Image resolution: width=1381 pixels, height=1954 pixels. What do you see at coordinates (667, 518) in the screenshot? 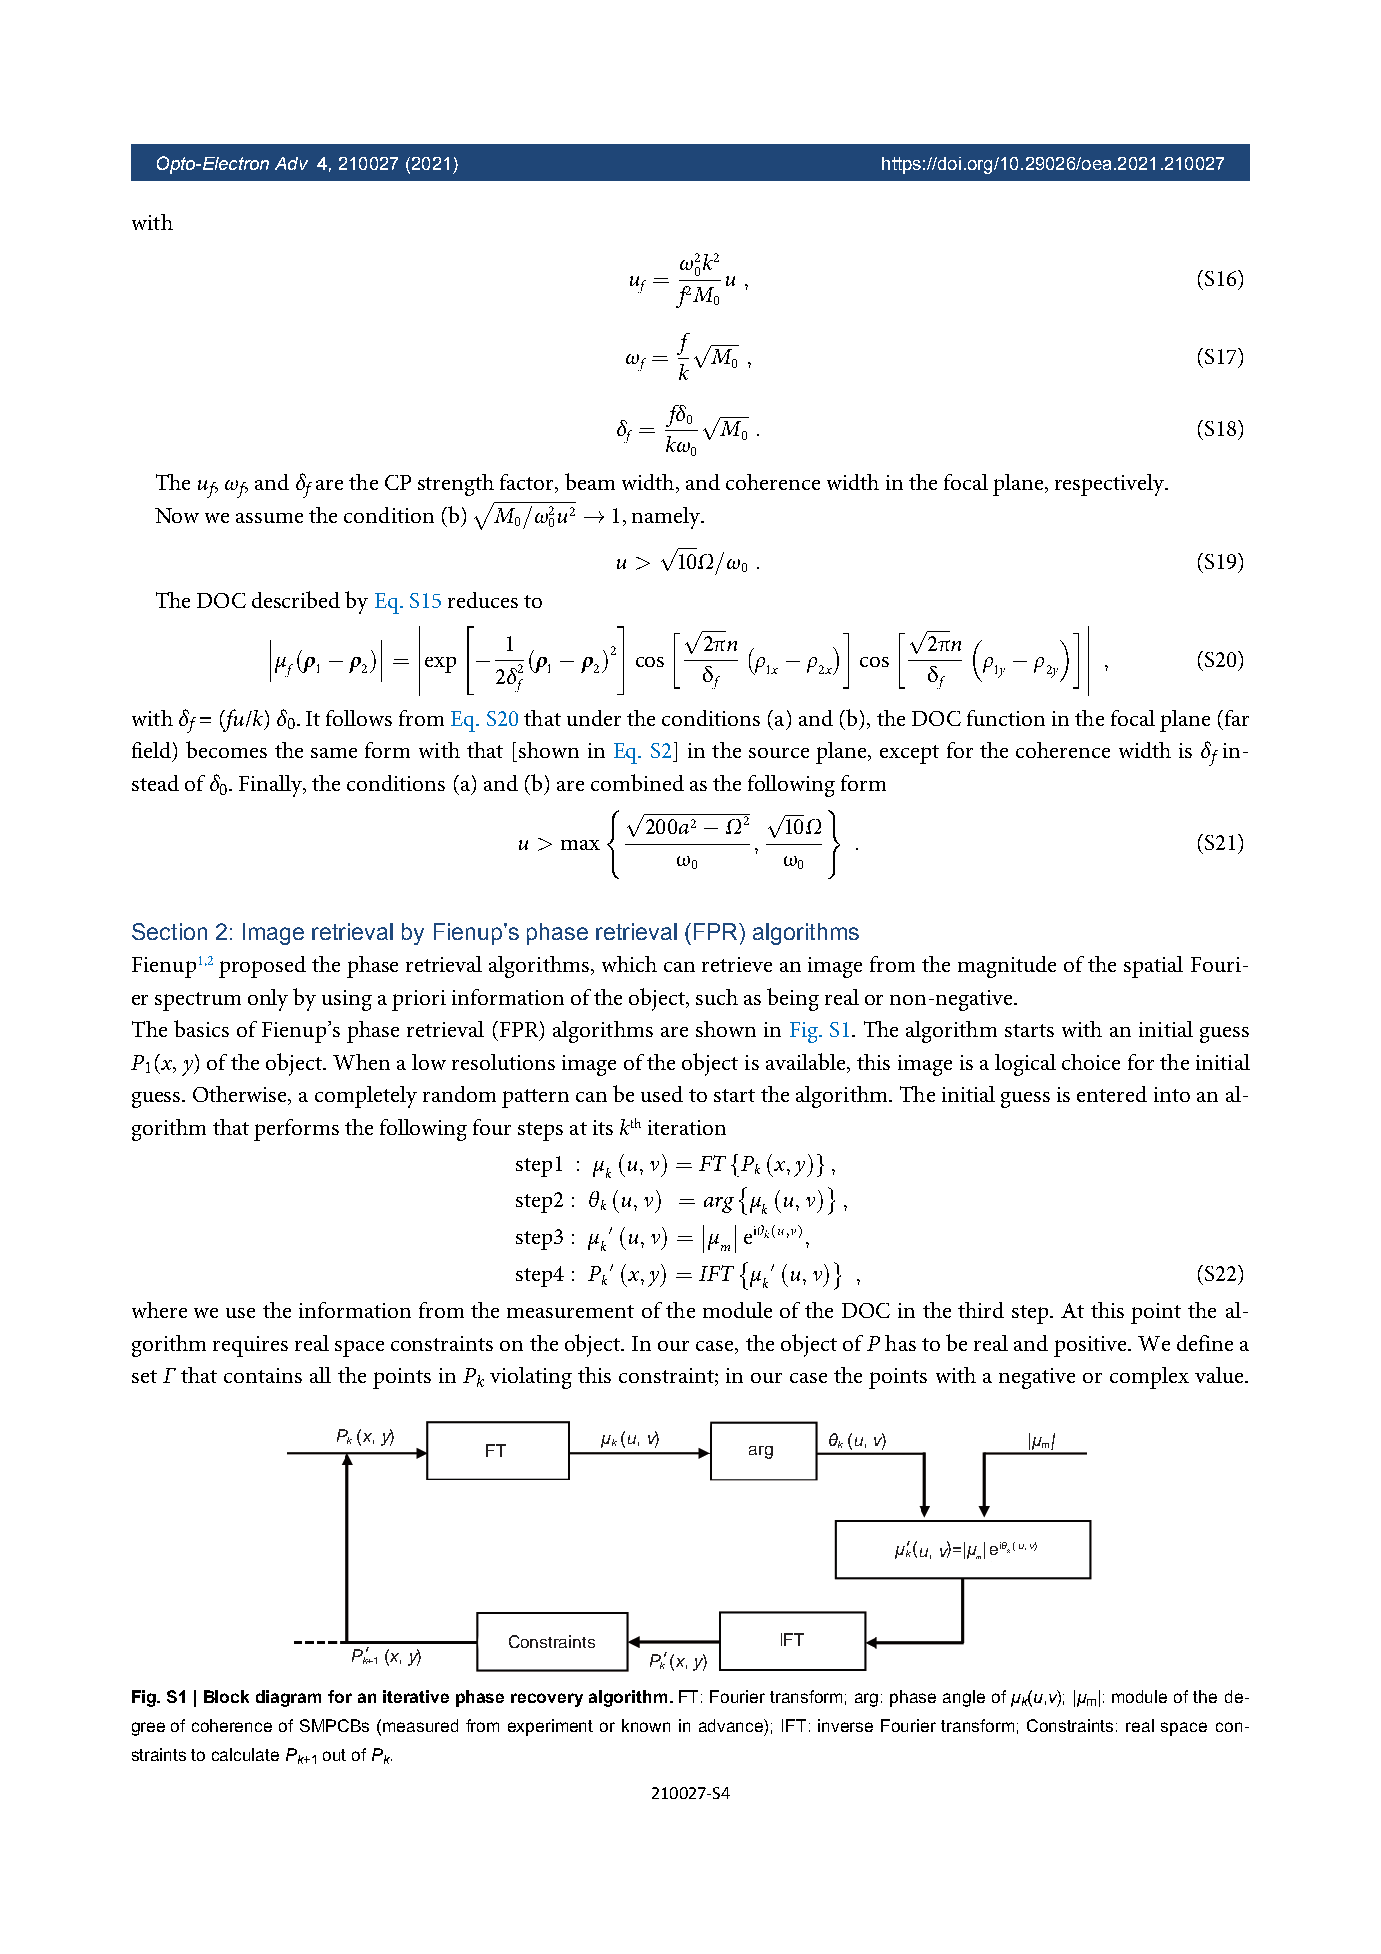
I see `namely` at bounding box center [667, 518].
